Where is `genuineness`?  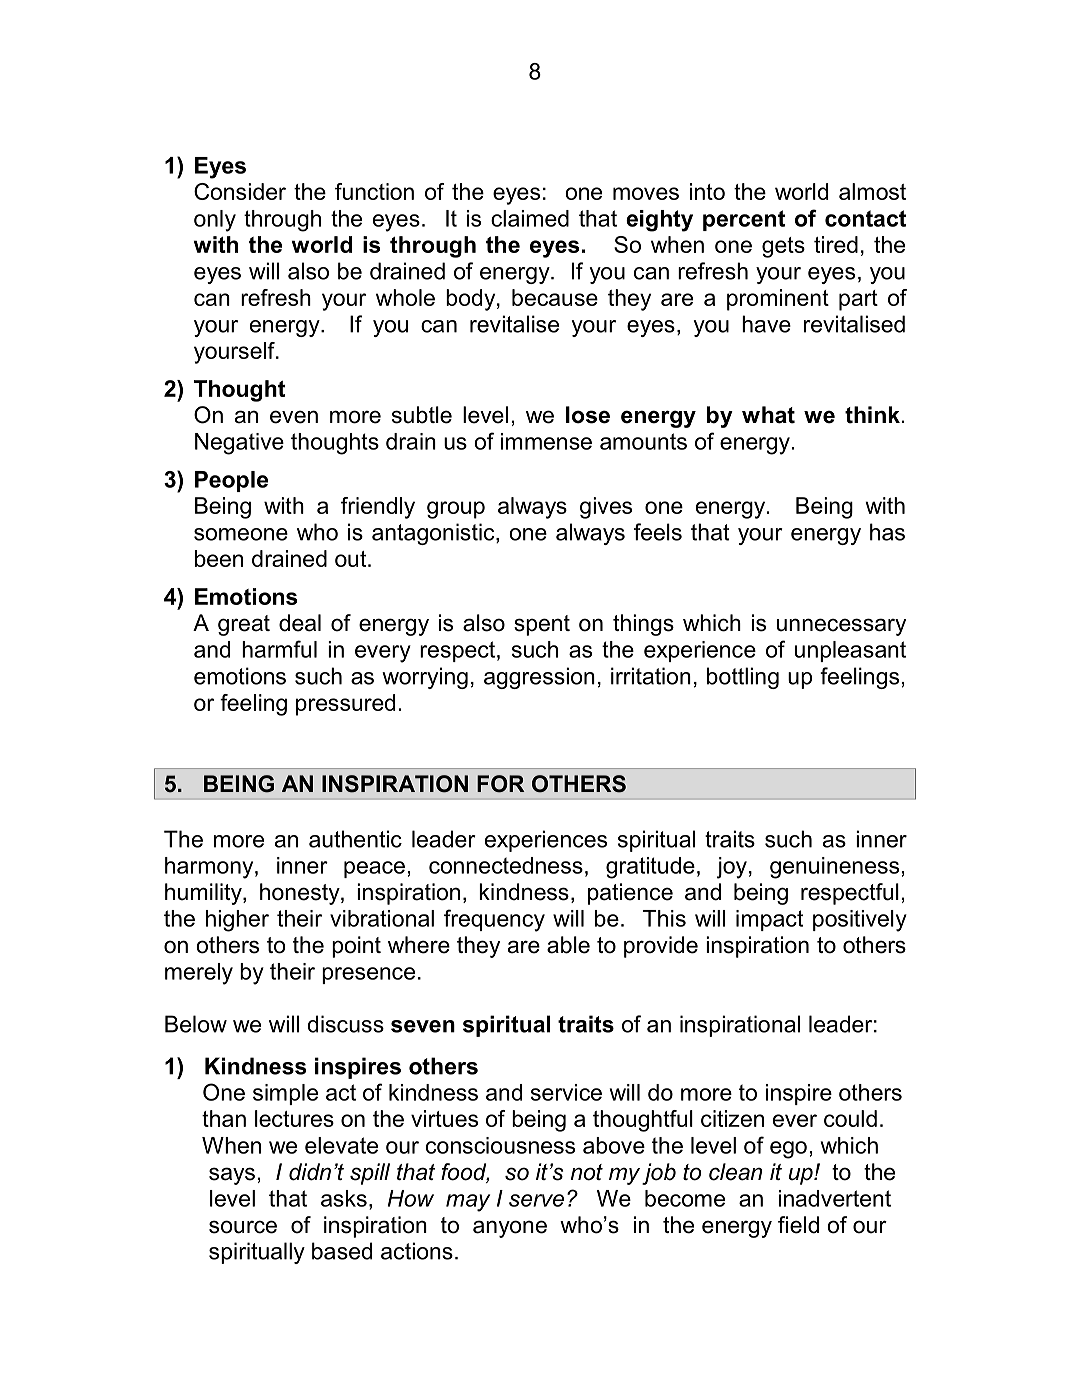 genuineness is located at coordinates (836, 868).
